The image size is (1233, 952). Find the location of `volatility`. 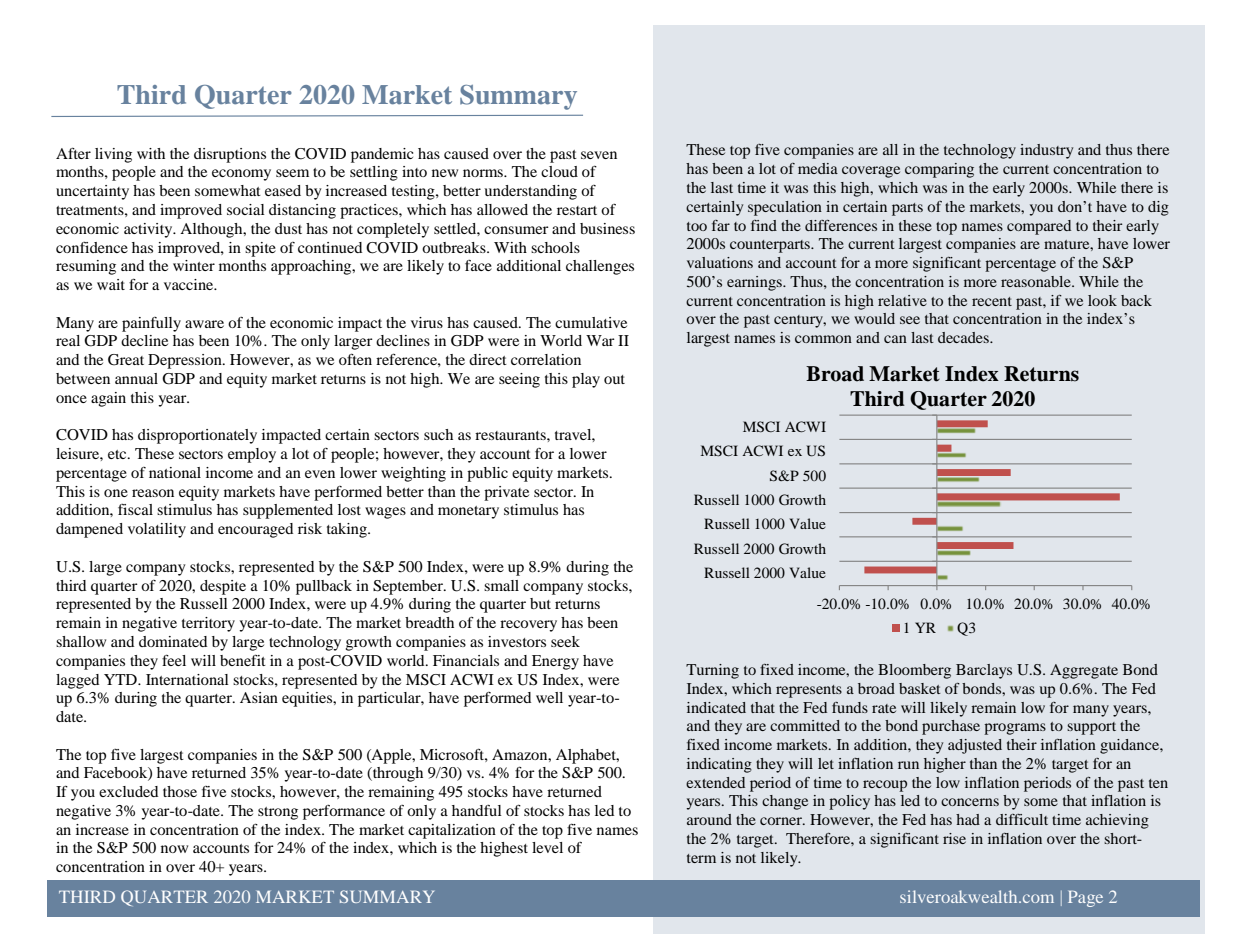

volatility is located at coordinates (157, 530).
